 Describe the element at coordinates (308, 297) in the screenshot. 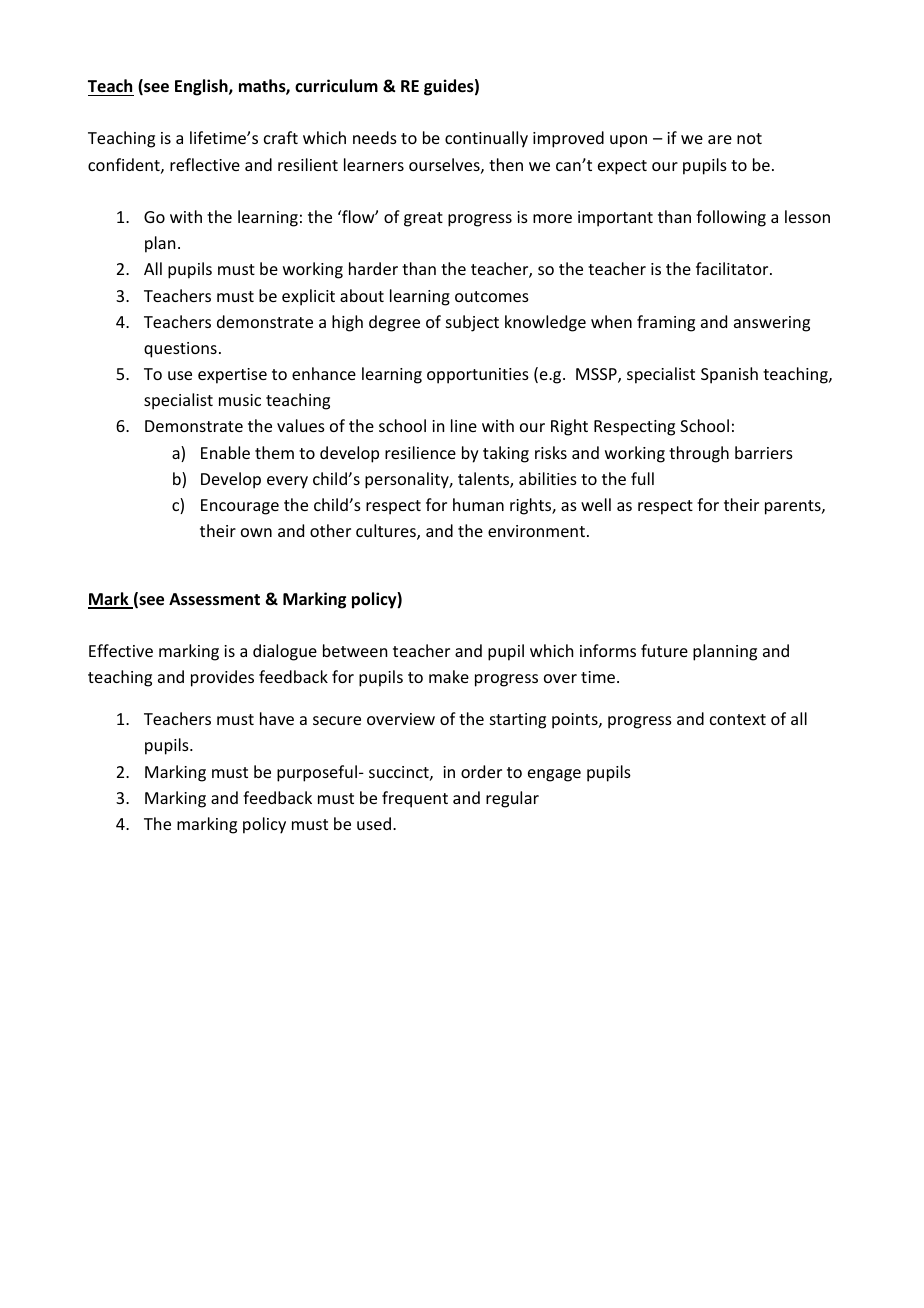

I see `explicit` at that location.
